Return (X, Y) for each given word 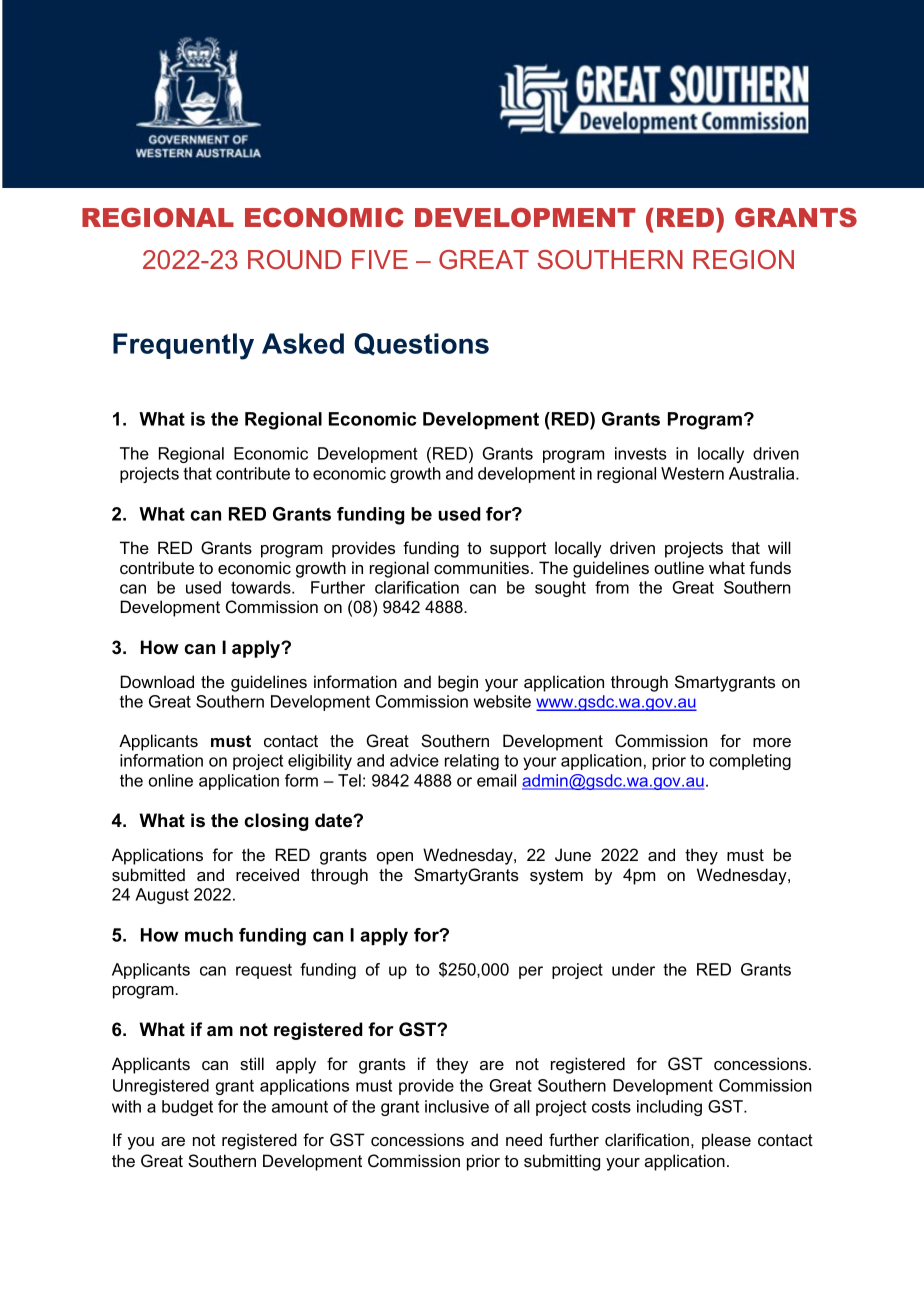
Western (692, 473)
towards (262, 587)
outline (679, 567)
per (531, 972)
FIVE (380, 259)
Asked (303, 343)
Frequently (183, 346)
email (496, 780)
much (209, 935)
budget (187, 1108)
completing (750, 762)
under (633, 969)
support (518, 550)
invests (641, 453)
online (171, 780)
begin (458, 683)
